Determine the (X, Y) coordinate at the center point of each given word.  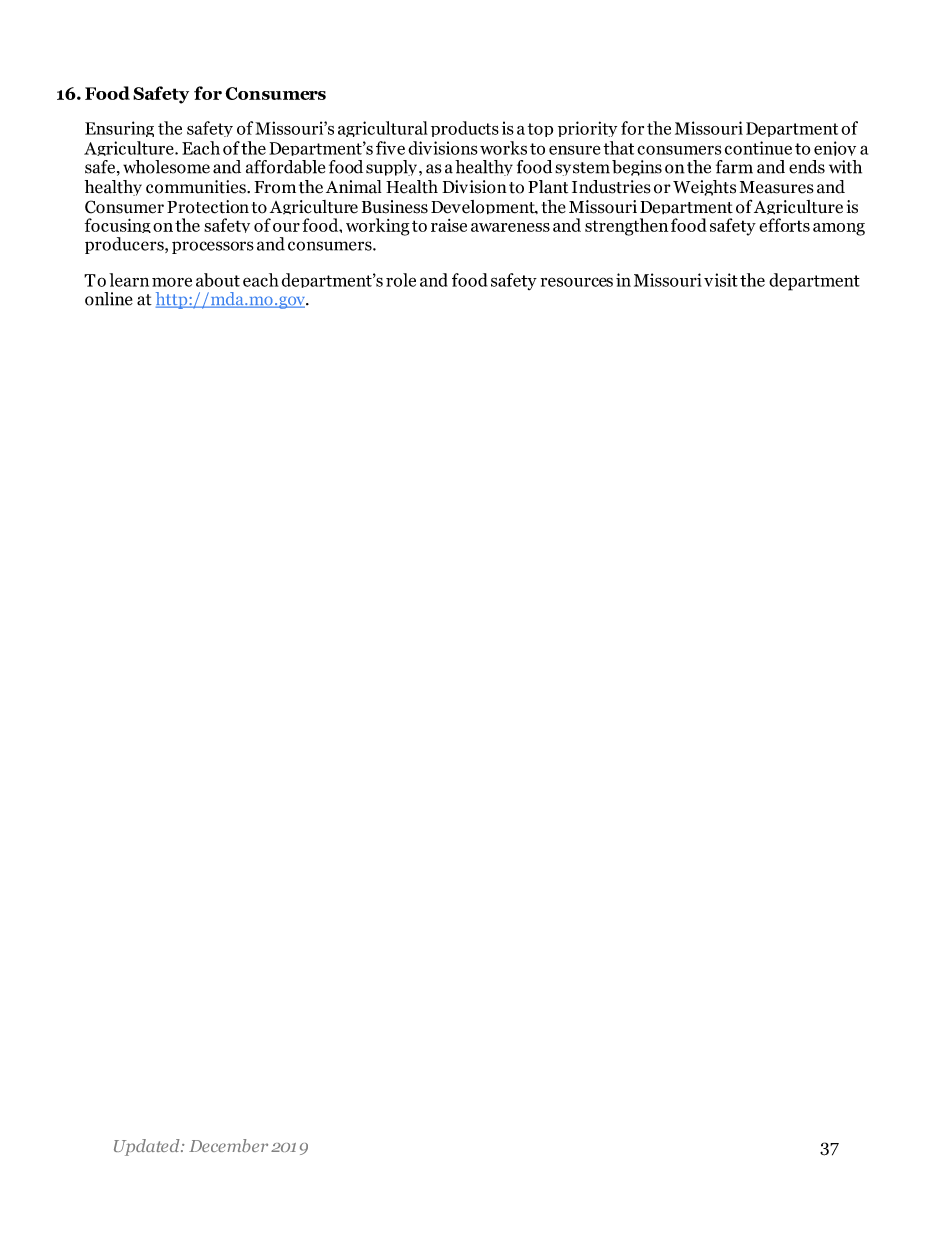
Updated (148, 1147)
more (172, 282)
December (228, 1145)
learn (129, 280)
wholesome (166, 167)
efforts (784, 225)
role (401, 280)
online (109, 299)
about (218, 280)
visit (721, 280)
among (839, 229)
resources (577, 282)
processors (213, 247)
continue (758, 148)
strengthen (626, 227)
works (503, 148)
